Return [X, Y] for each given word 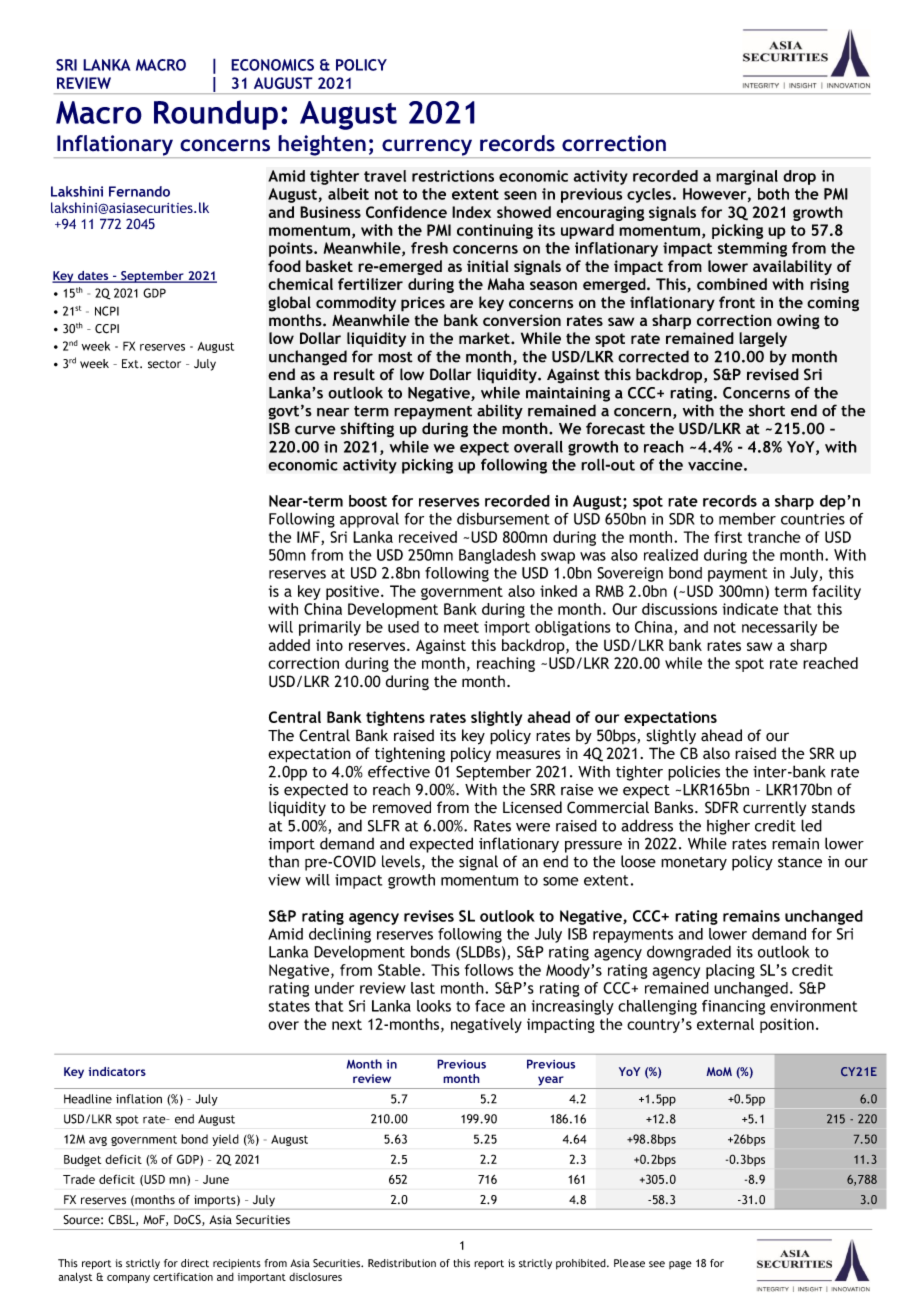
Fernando [139, 191]
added [289, 645]
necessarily [779, 628]
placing [730, 971]
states [289, 1006]
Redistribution [402, 1263]
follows [489, 970]
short [767, 410]
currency [427, 148]
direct [195, 1263]
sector [164, 364]
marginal [747, 177]
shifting [367, 430]
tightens [395, 718]
